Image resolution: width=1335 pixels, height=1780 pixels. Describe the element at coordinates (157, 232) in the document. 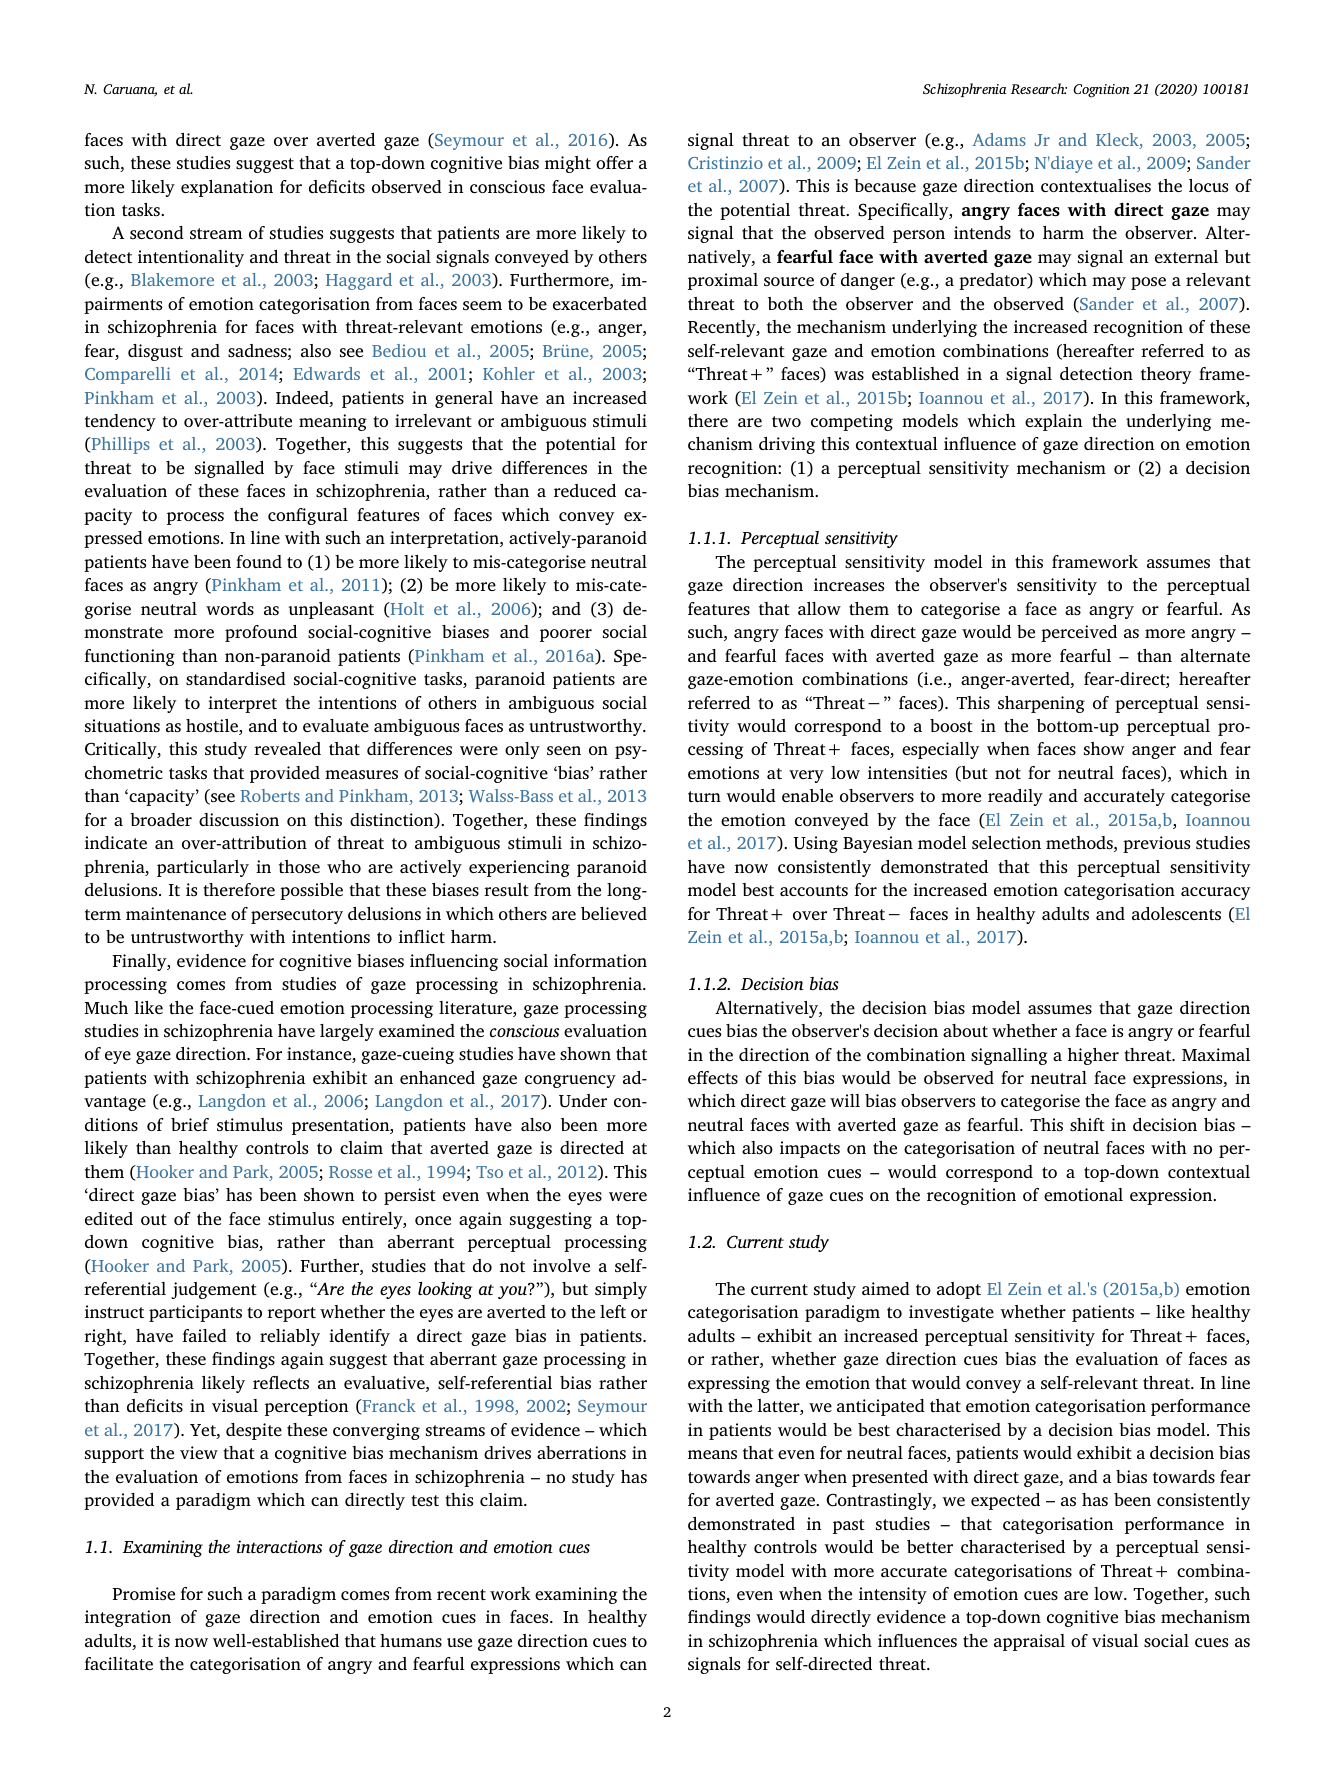

I see `second` at that location.
